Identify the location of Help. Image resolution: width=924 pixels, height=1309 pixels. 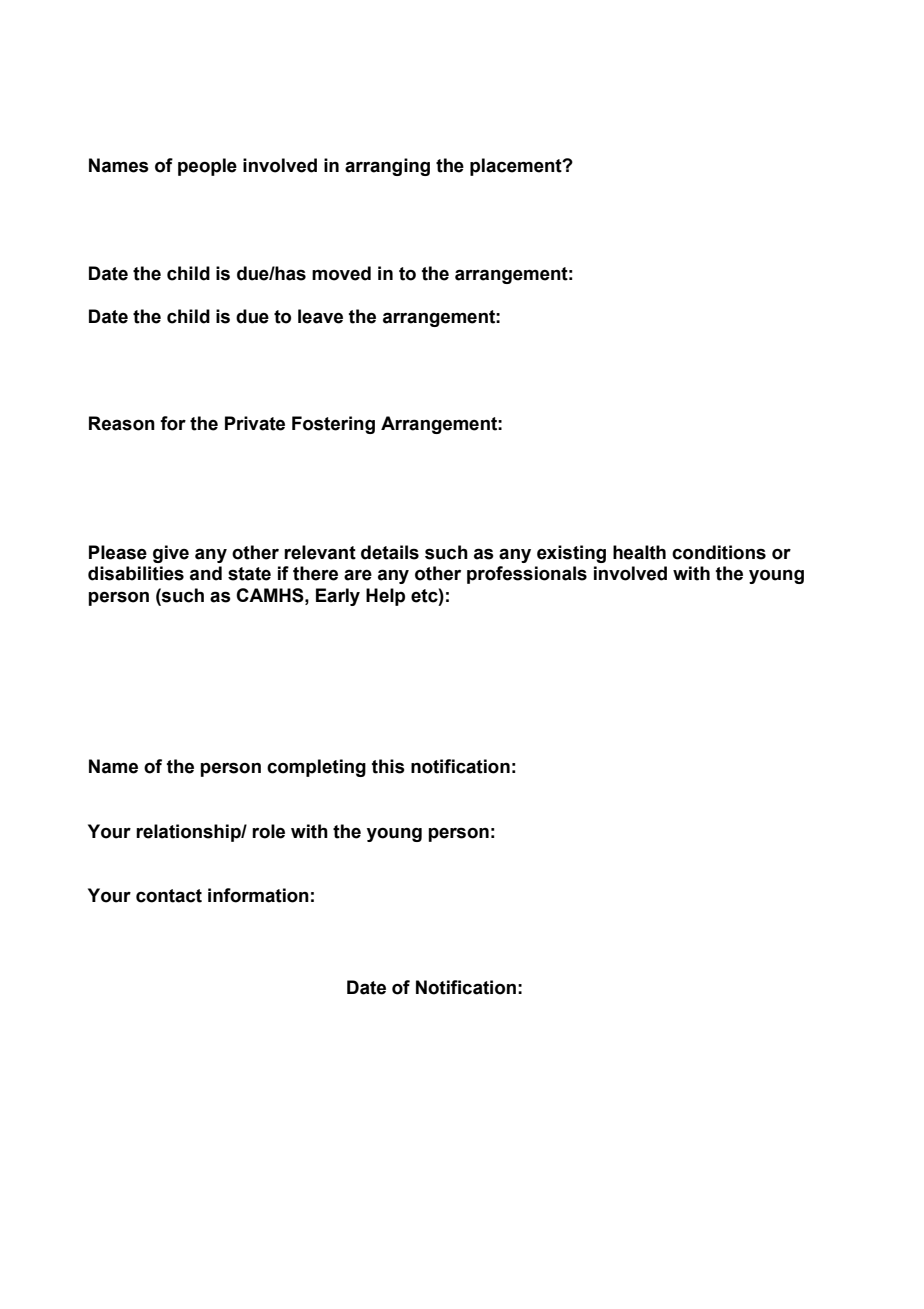
(385, 597).
